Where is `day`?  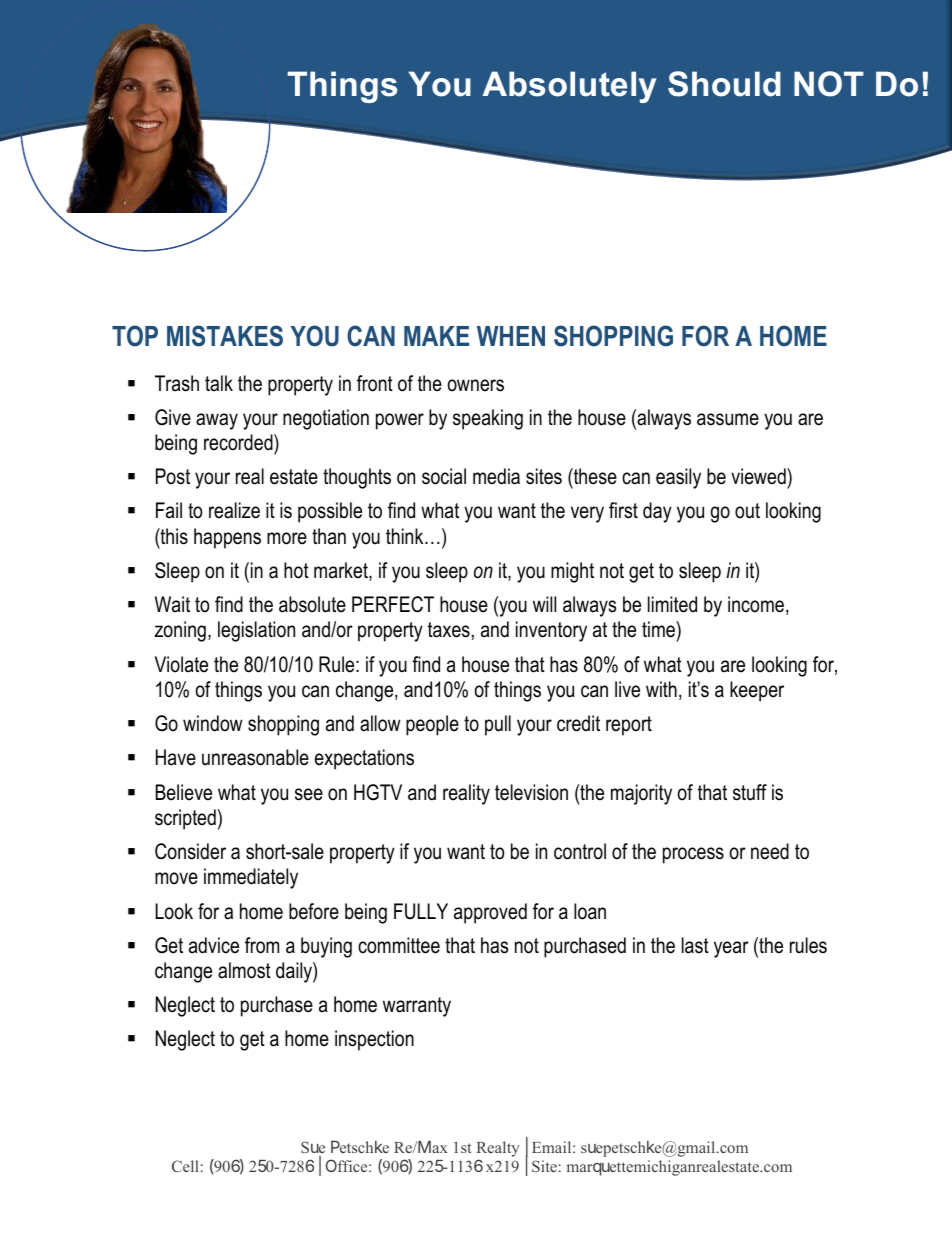 day is located at coordinates (657, 512).
